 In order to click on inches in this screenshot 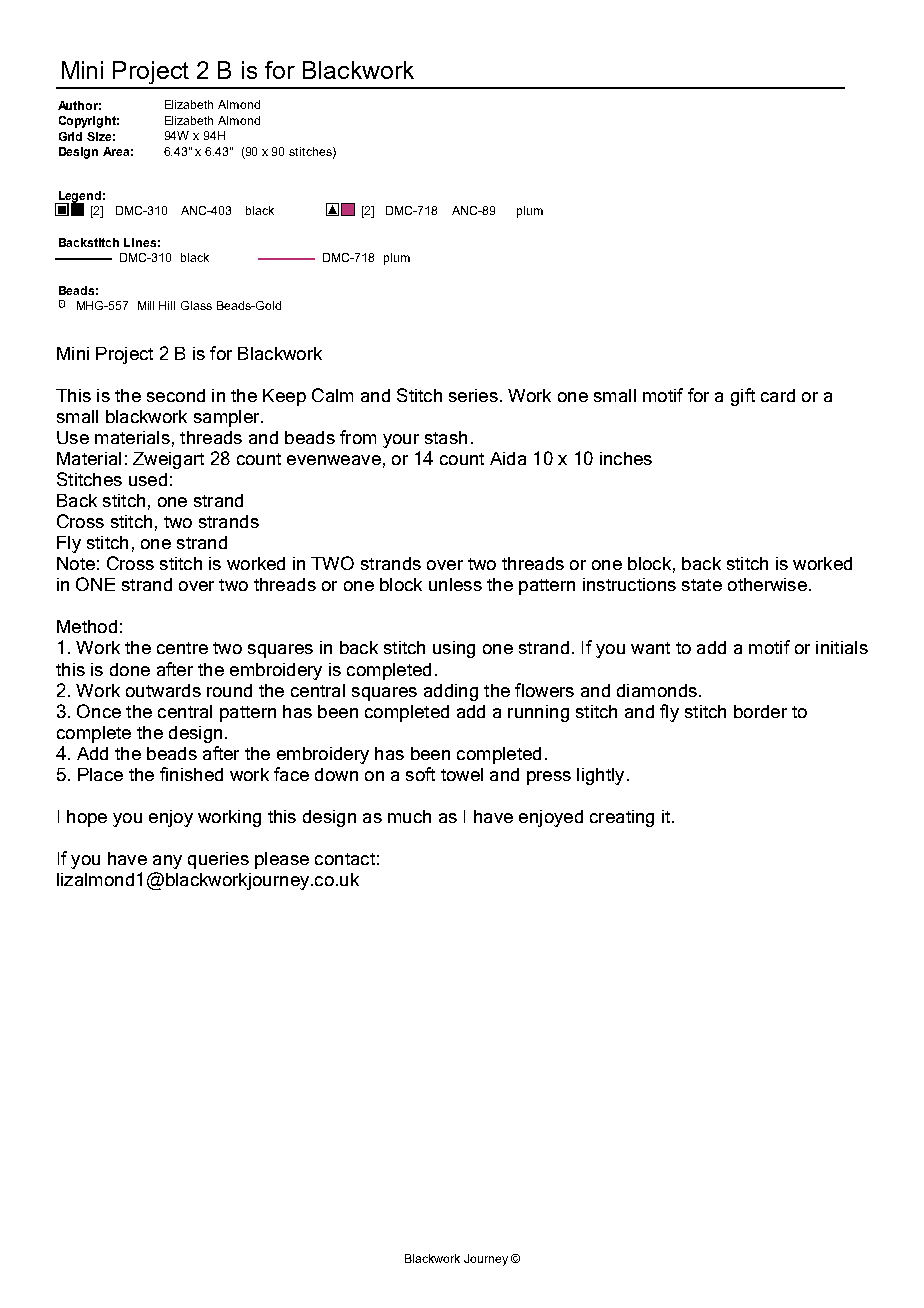, I will do `click(626, 458)`.
